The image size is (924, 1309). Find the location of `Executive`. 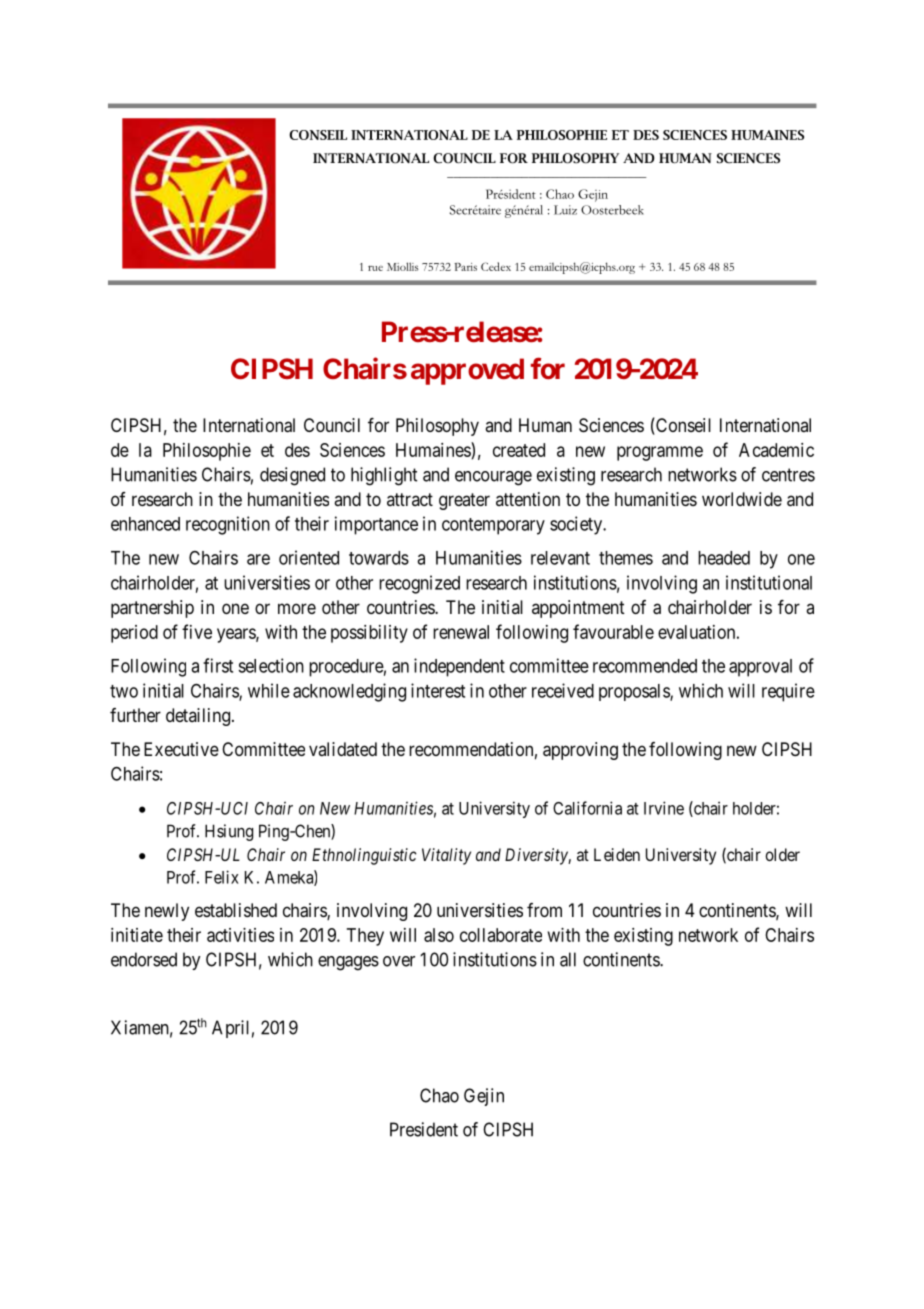

Executive is located at coordinates (181, 749).
